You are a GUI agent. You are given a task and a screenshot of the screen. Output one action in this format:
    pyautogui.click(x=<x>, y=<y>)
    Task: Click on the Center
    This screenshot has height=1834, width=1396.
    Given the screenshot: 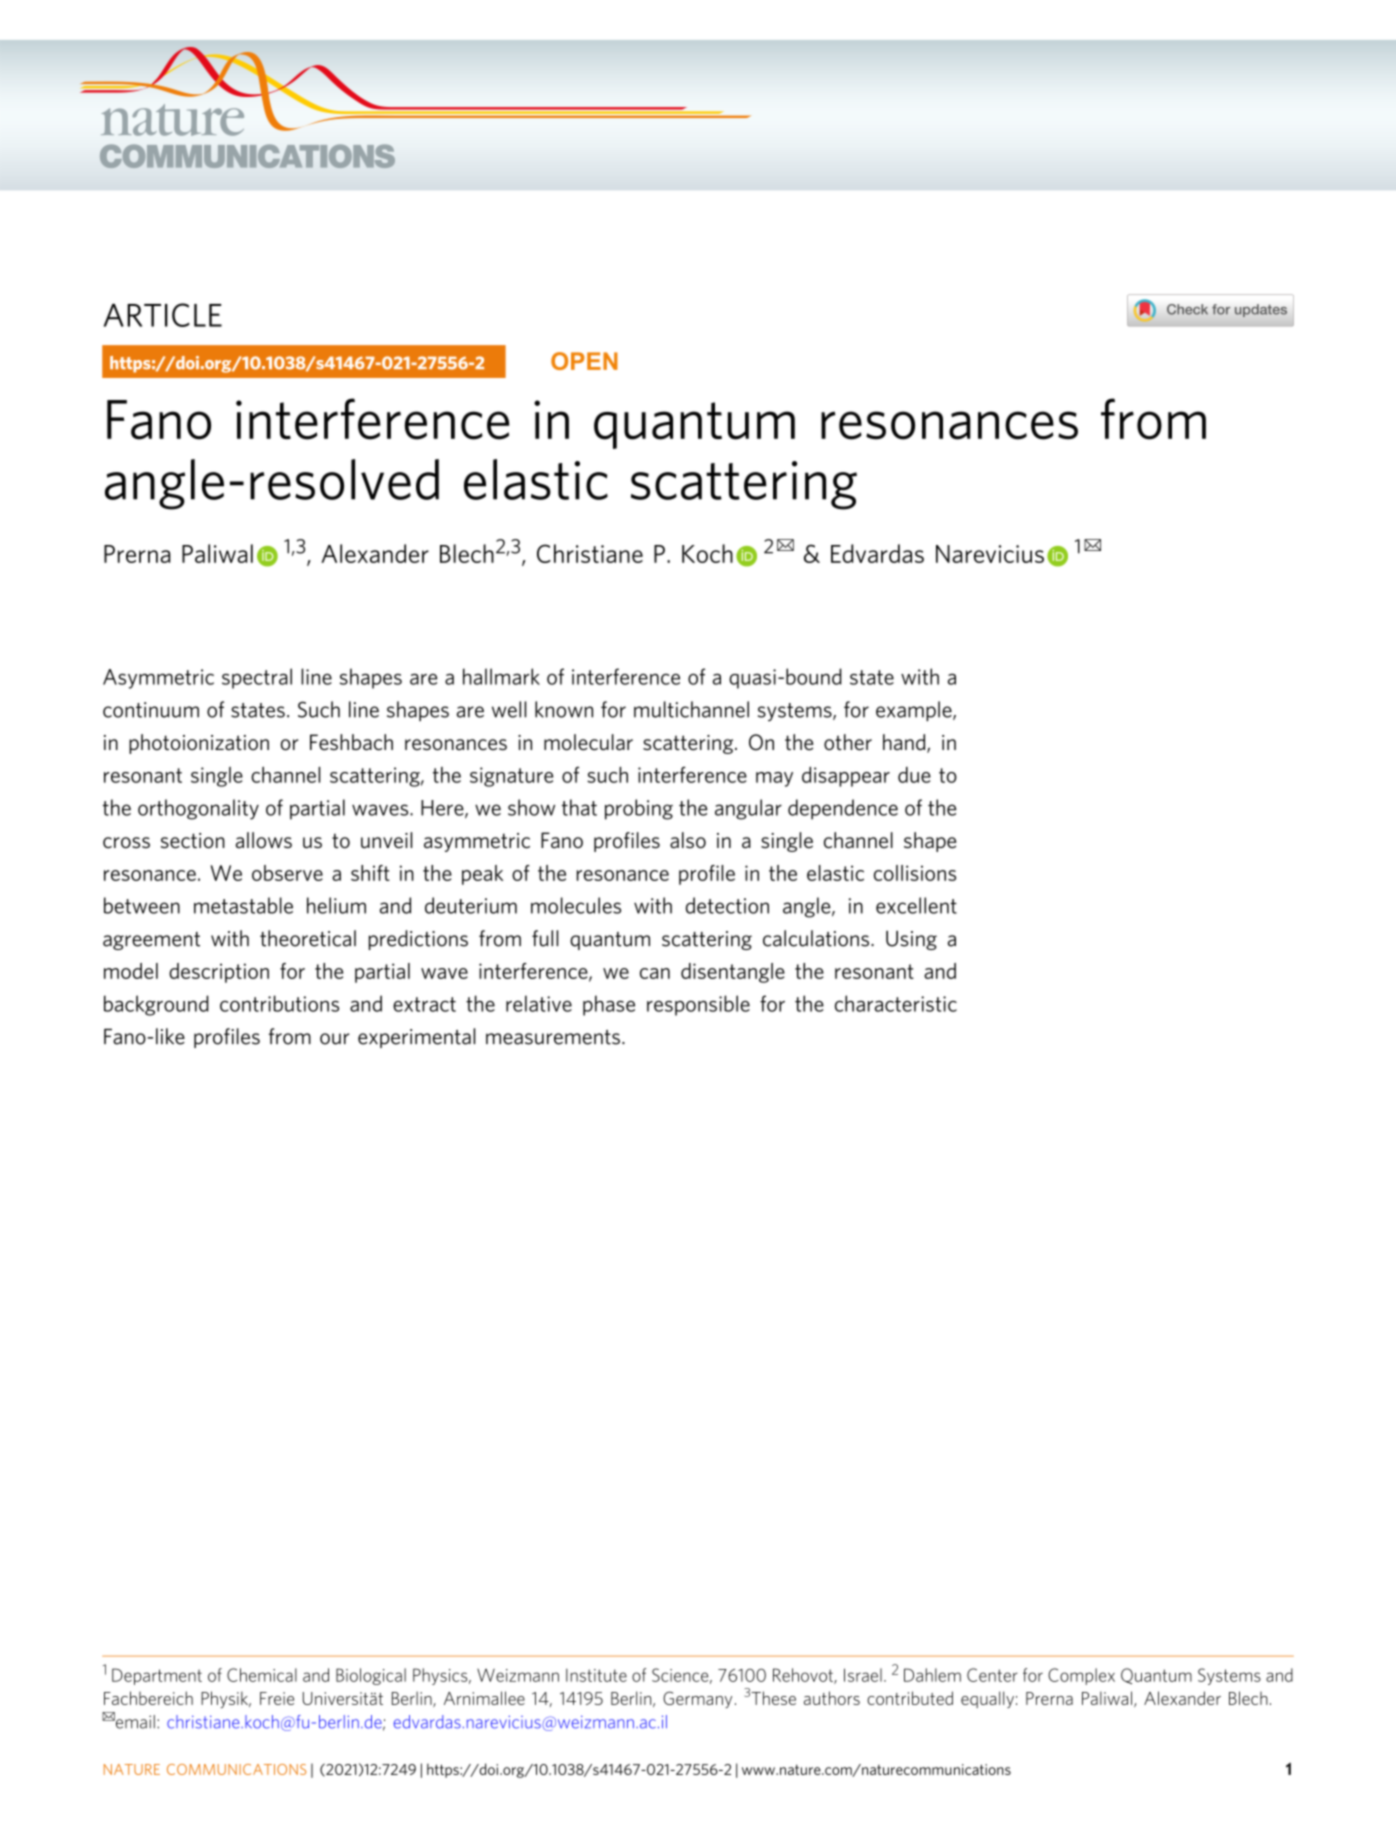 What is the action you would take?
    pyautogui.click(x=992, y=1675)
